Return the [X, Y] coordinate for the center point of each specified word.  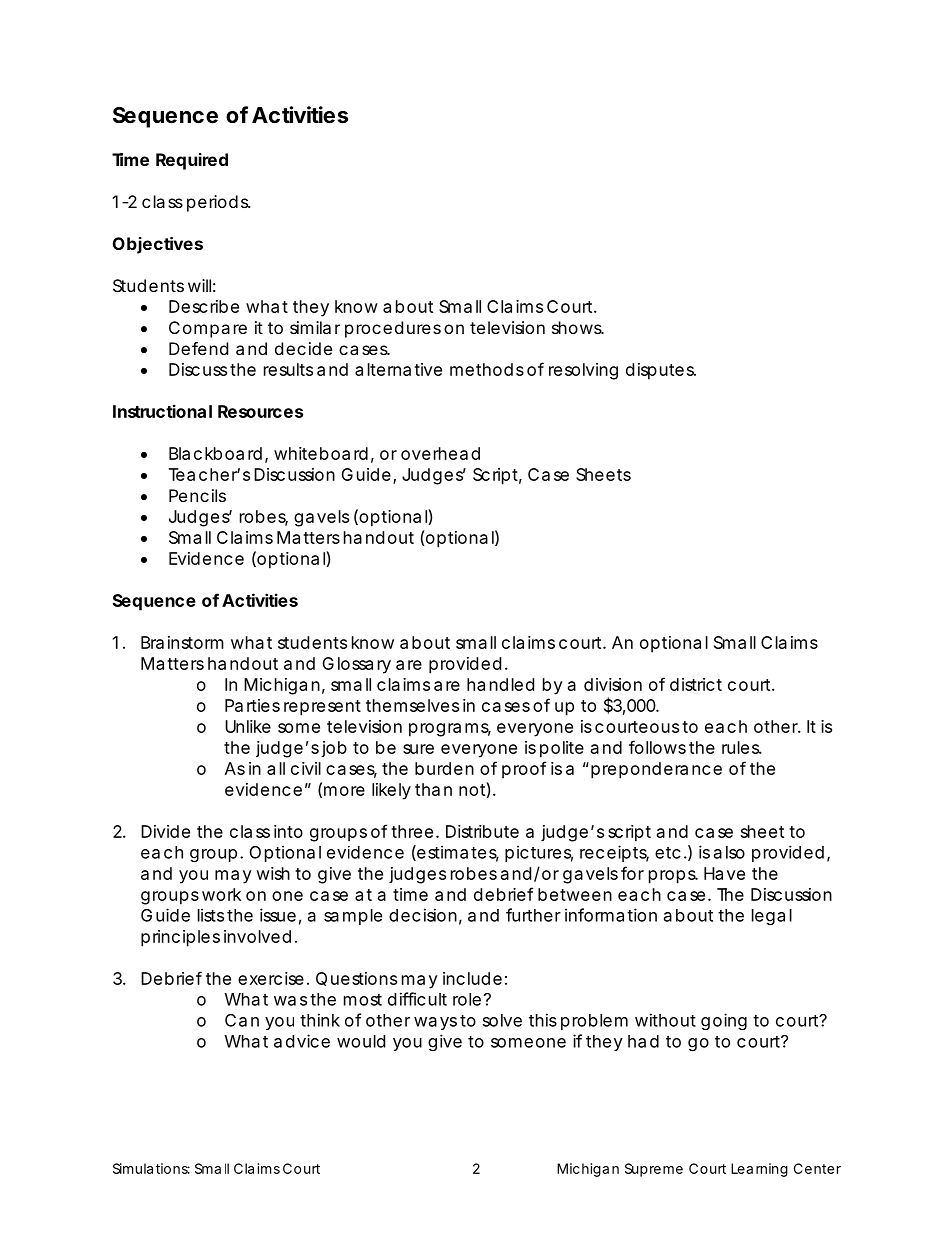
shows [577, 327]
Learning [759, 1170]
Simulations [151, 1168]
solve [502, 1020]
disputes [661, 371]
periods [218, 203]
